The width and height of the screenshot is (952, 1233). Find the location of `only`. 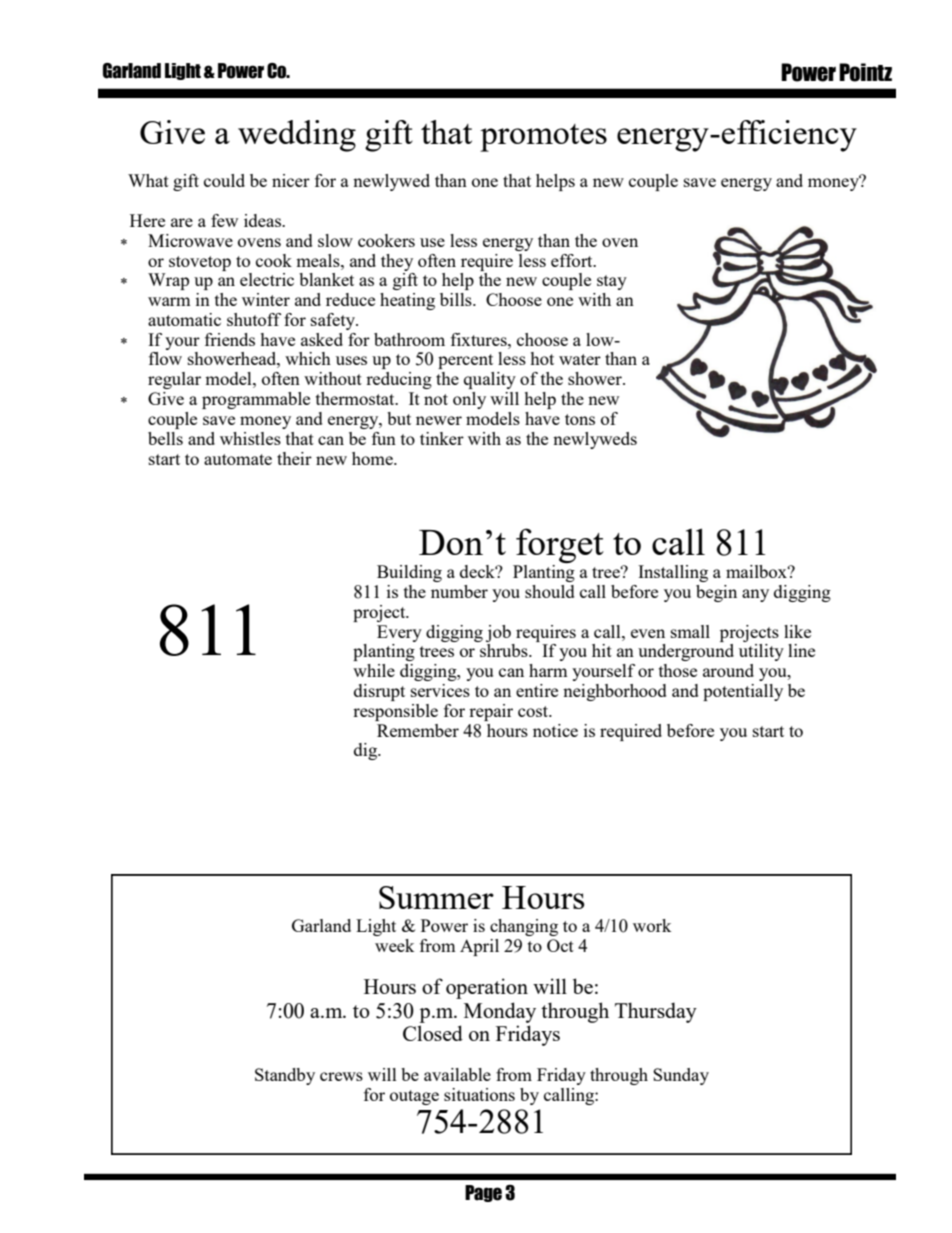

only is located at coordinates (469, 400).
